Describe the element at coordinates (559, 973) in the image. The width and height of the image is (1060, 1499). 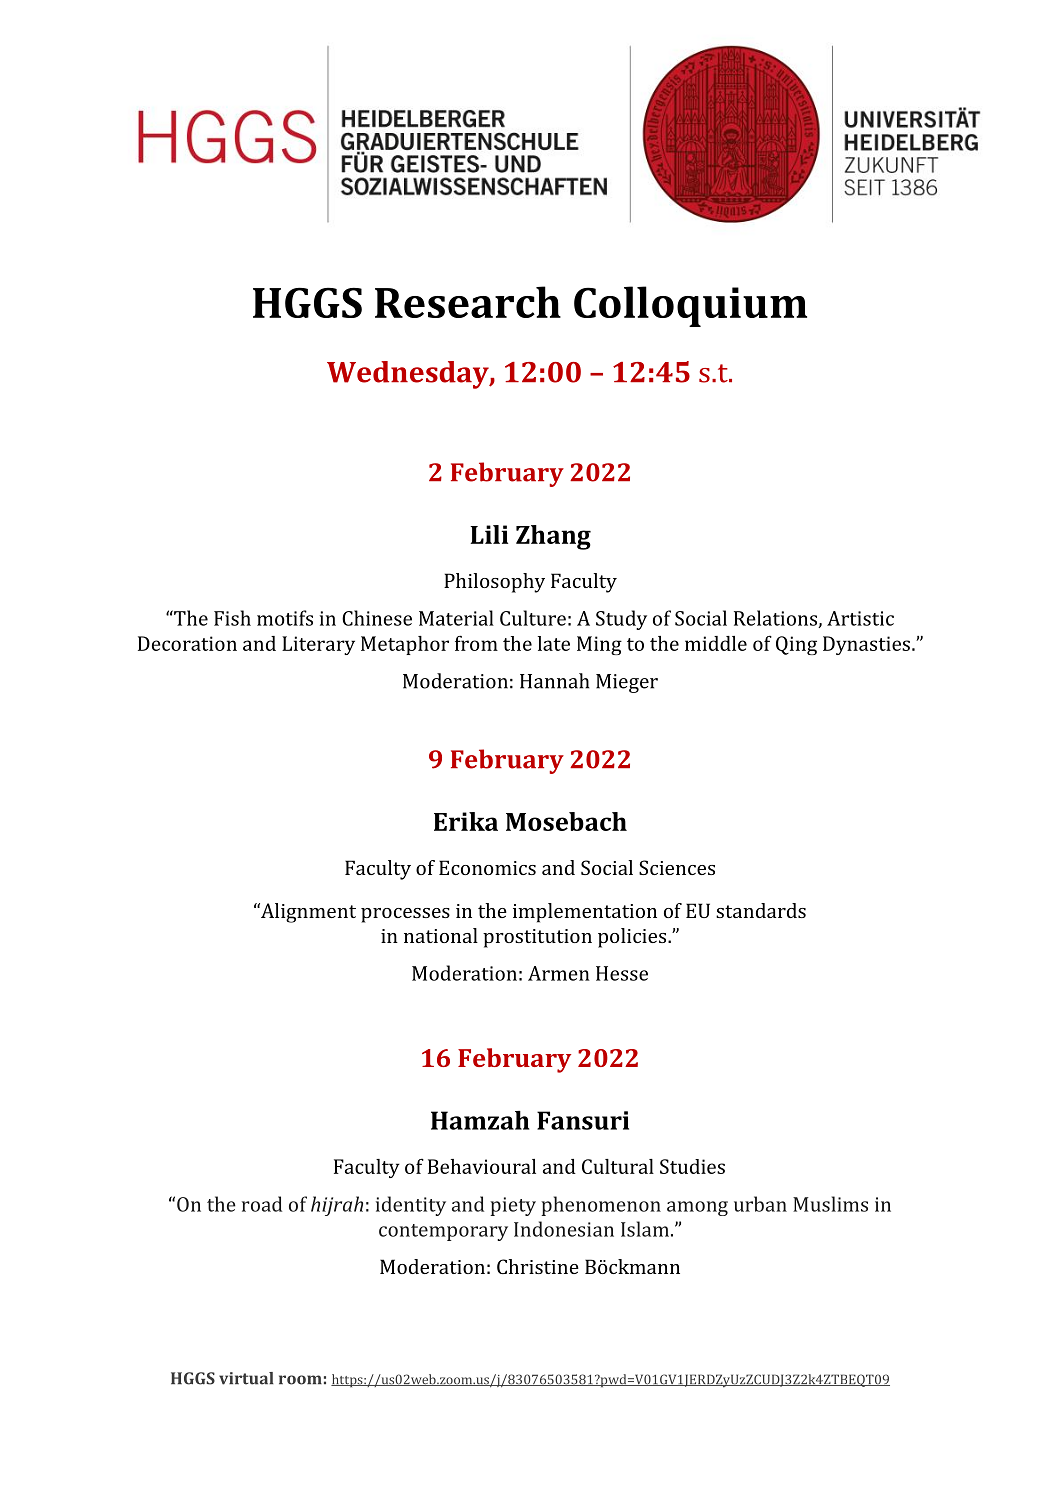
I see `Armen` at that location.
